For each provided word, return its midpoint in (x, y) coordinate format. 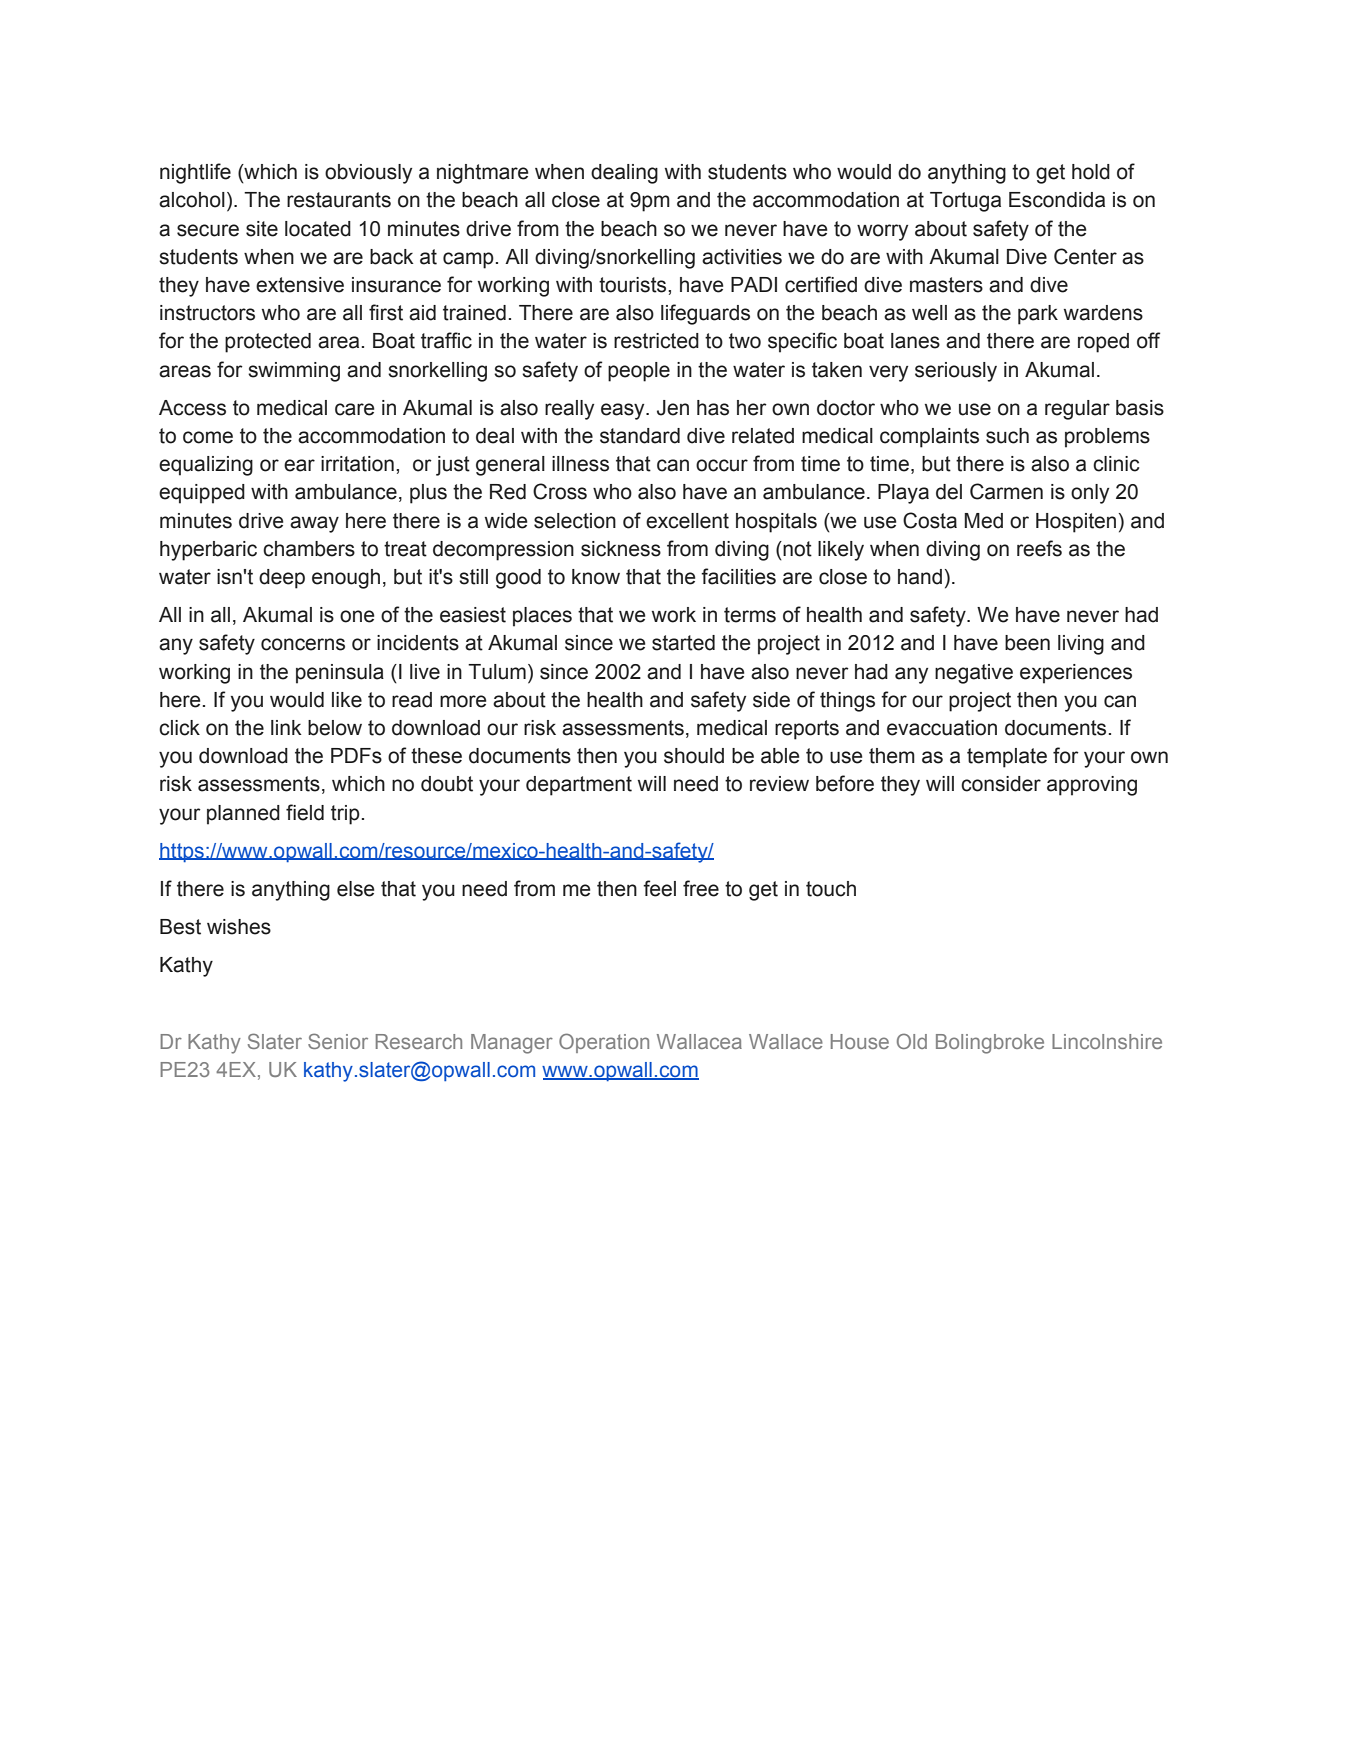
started (683, 643)
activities (742, 257)
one (357, 616)
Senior (338, 1041)
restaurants (339, 200)
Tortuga (965, 202)
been (1027, 643)
